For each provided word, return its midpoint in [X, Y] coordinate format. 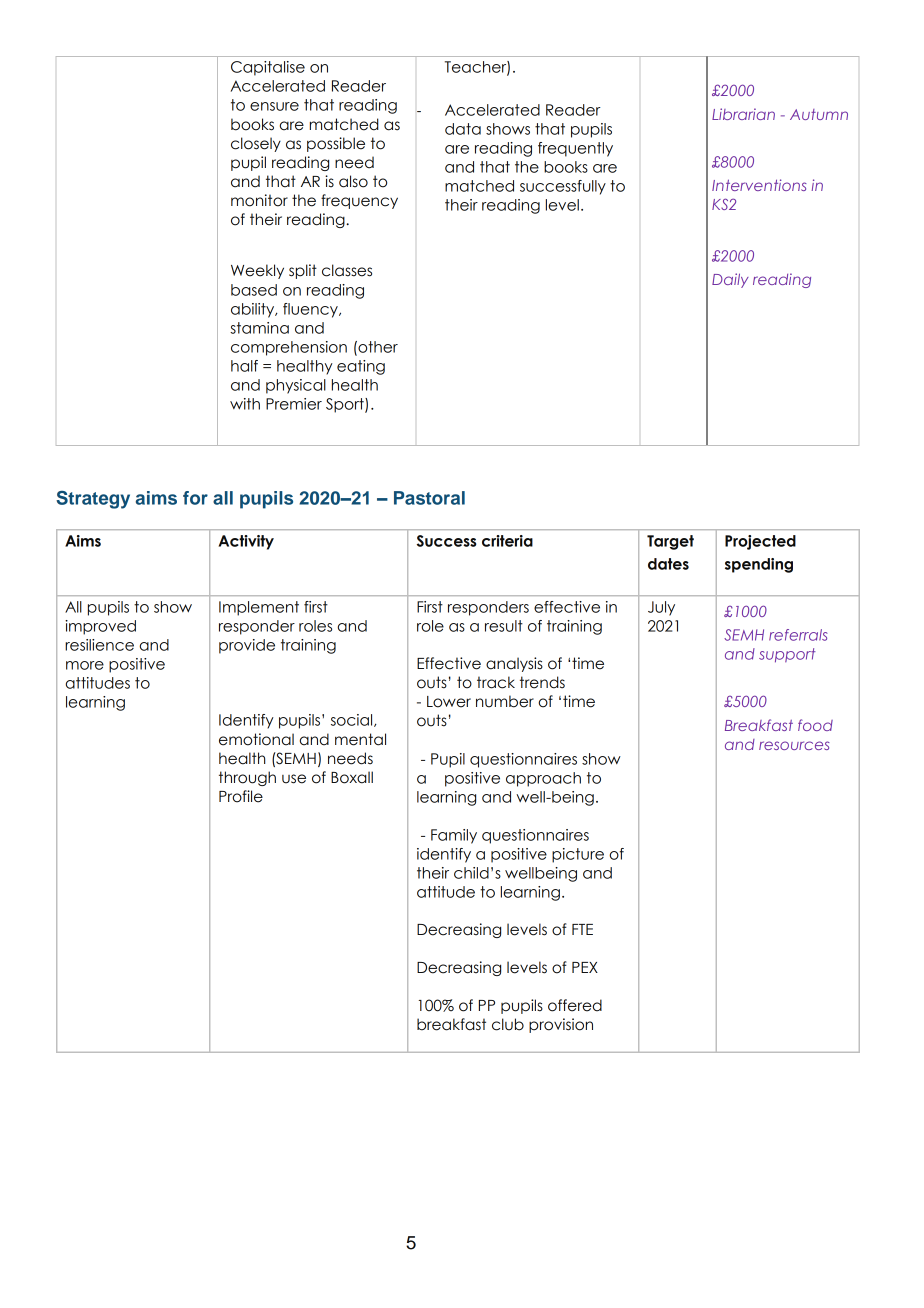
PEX [585, 967]
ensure [274, 106]
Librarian [743, 114]
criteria [507, 541]
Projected [760, 542]
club [508, 1024]
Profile [241, 796]
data [463, 129]
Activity [246, 542]
